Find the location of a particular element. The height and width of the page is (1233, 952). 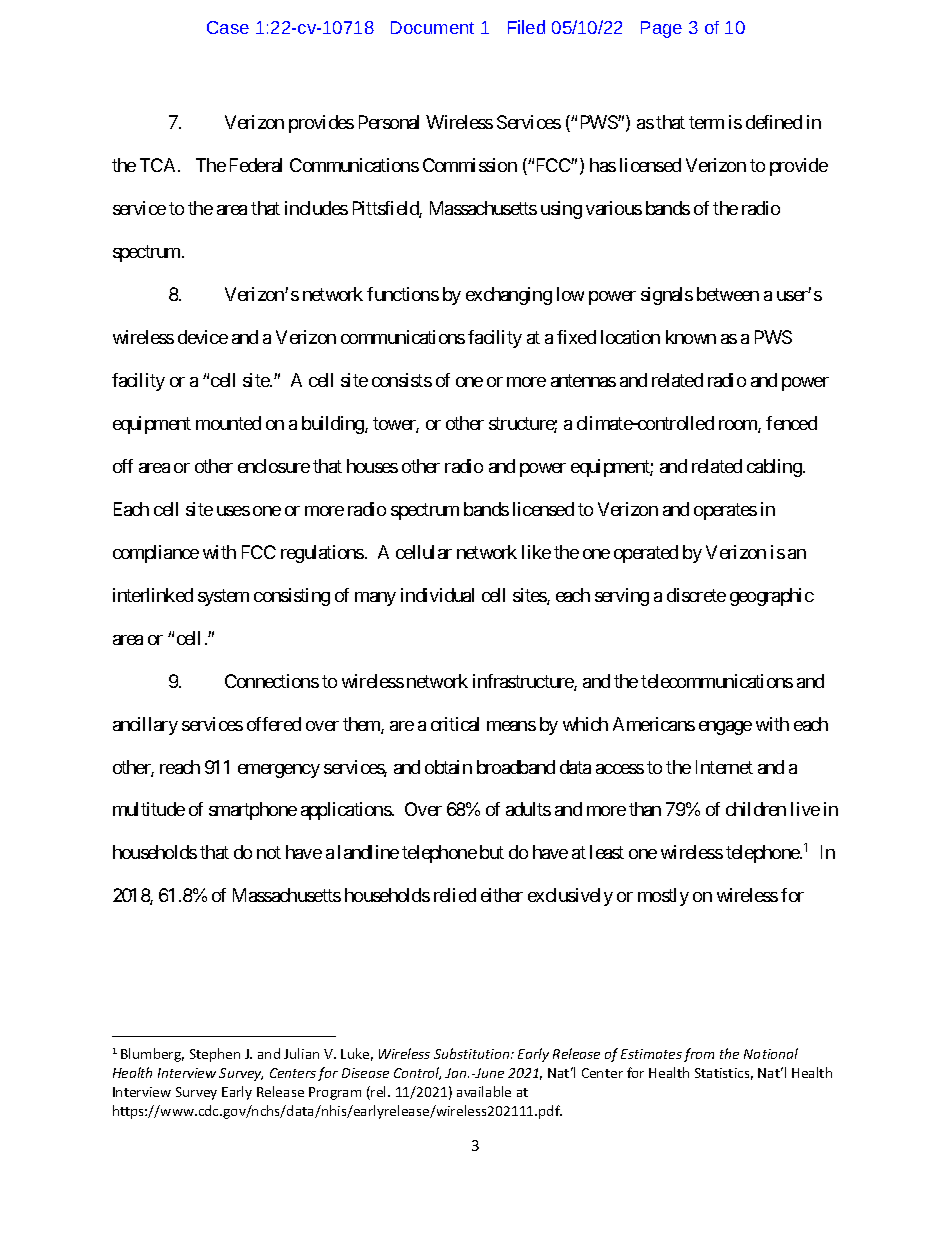

offered is located at coordinates (274, 724).
